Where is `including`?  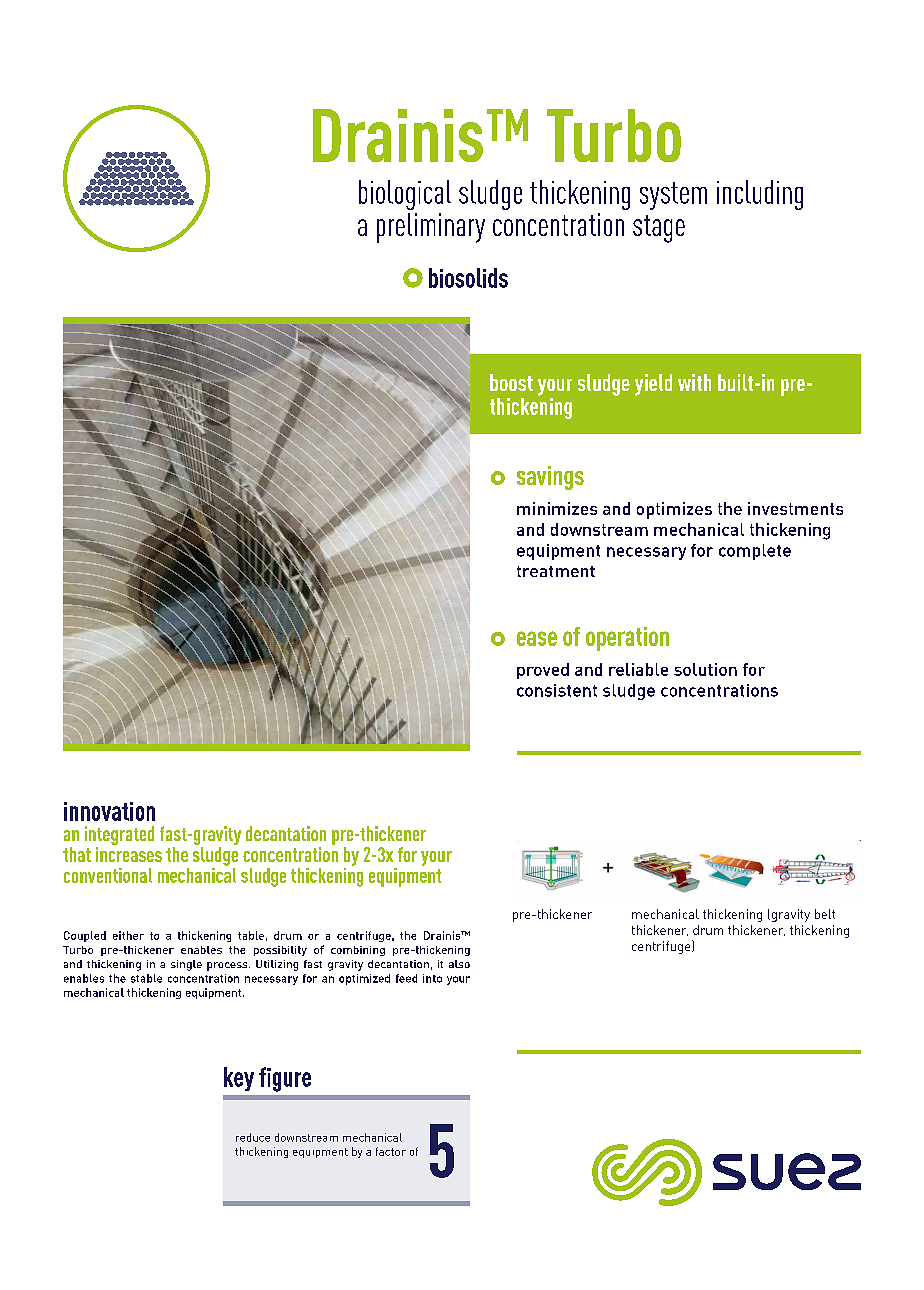 including is located at coordinates (760, 195).
